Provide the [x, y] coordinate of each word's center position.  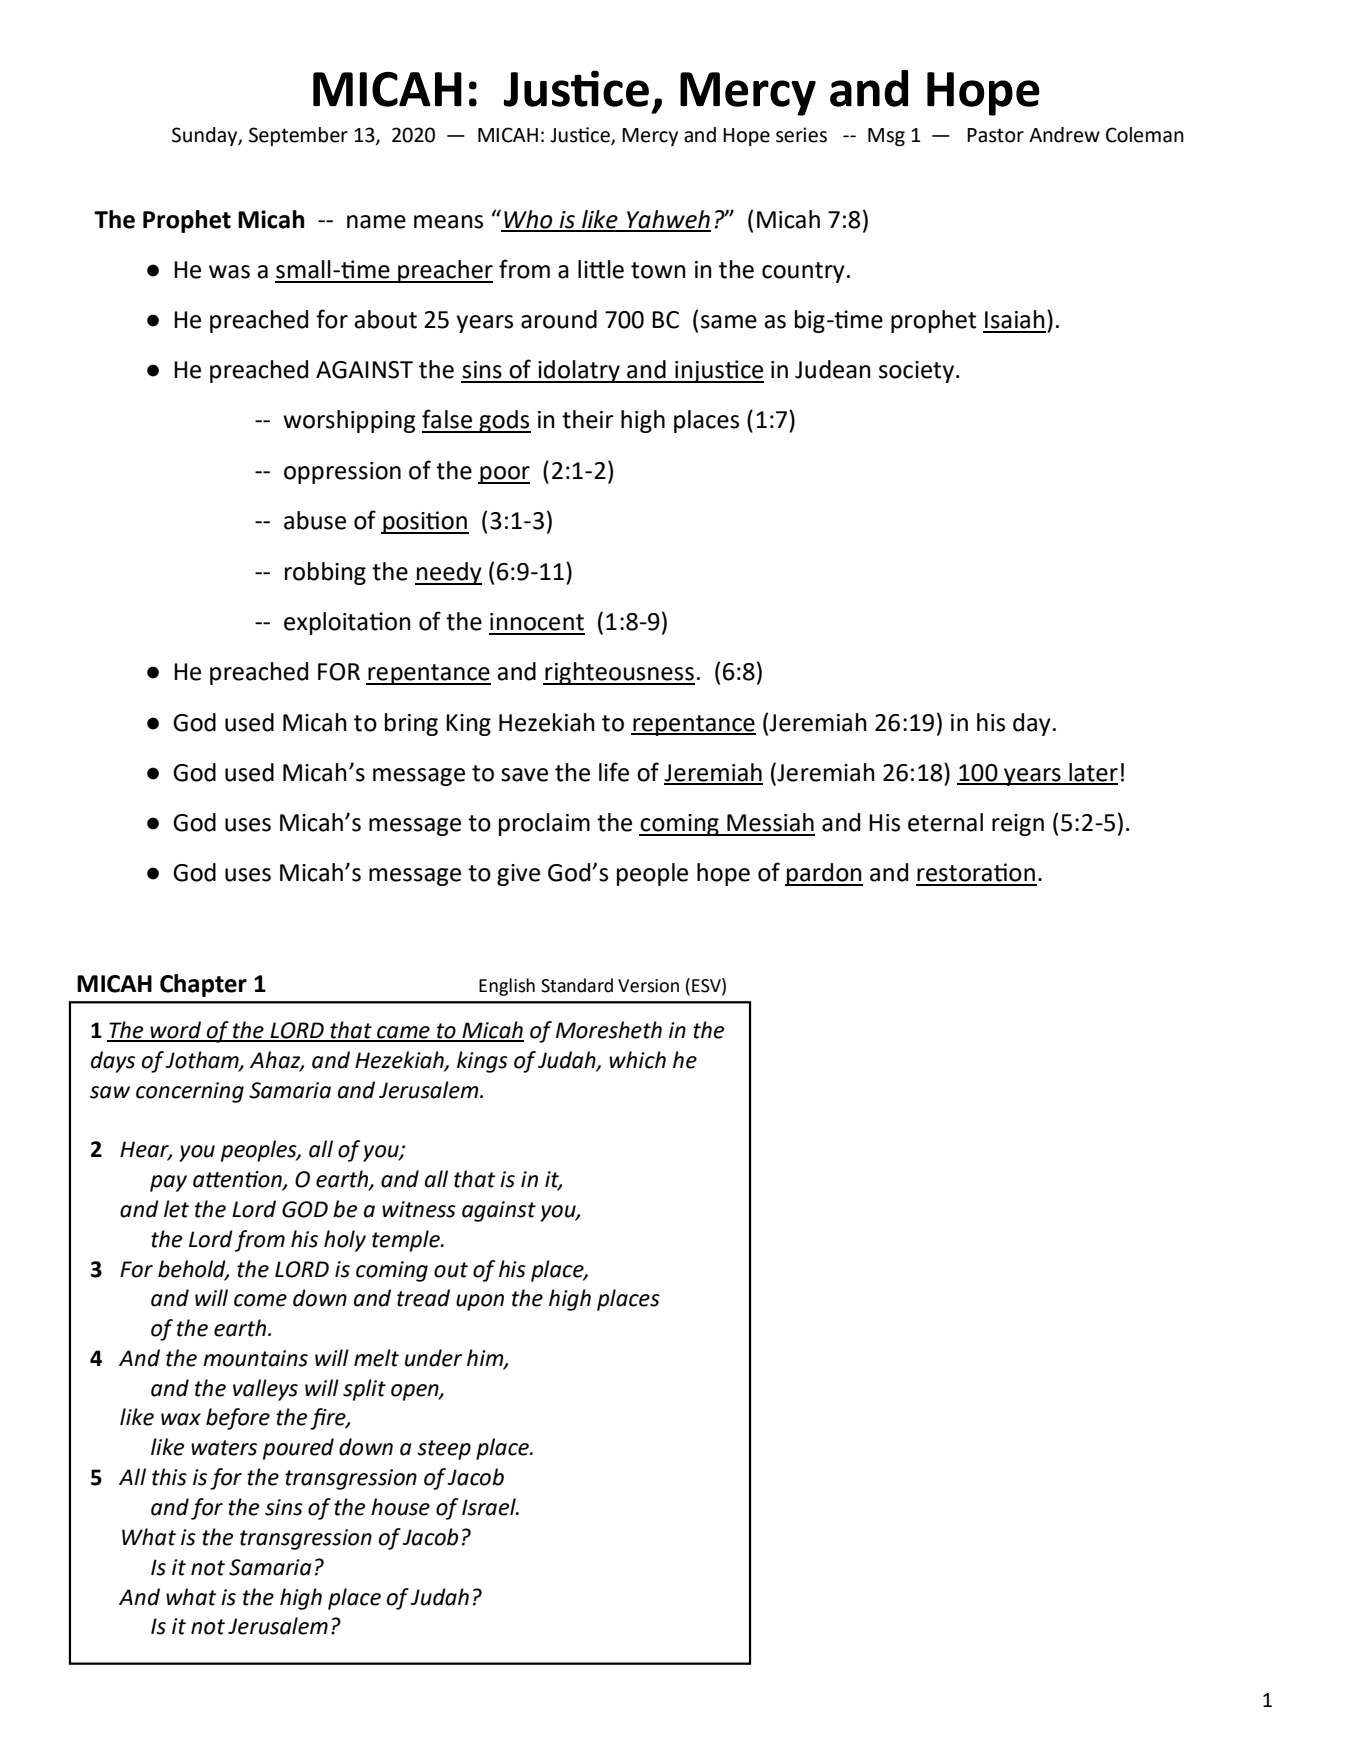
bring [411, 724]
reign [1018, 825]
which [637, 1060]
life [614, 772]
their [588, 419]
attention [238, 1180]
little [601, 269]
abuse [315, 520]
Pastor [995, 135]
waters [224, 1448]
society [918, 372]
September [298, 136]
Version [648, 986]
